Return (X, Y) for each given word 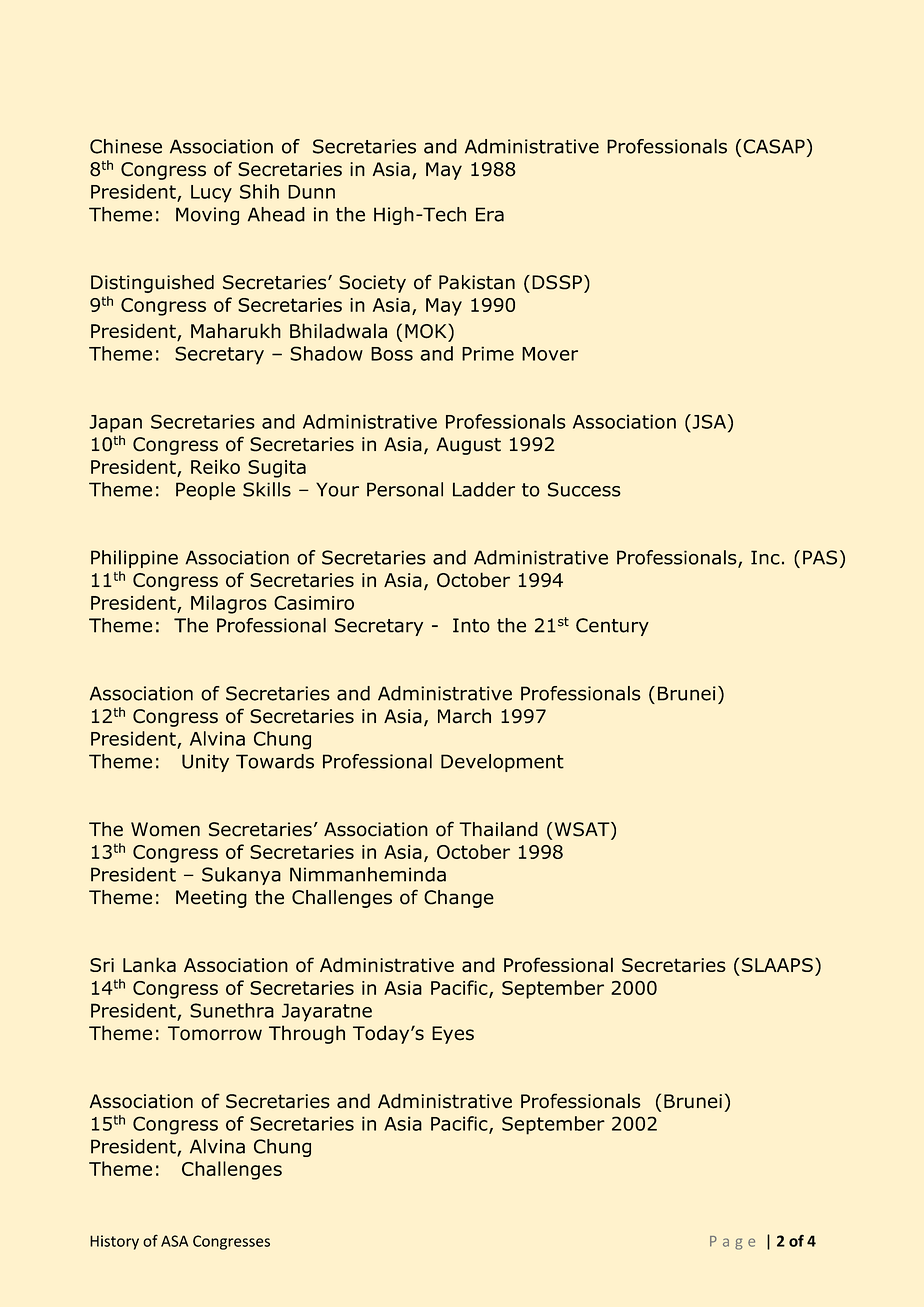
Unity (205, 763)
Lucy (211, 194)
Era (490, 214)
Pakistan (477, 282)
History (114, 1242)
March (464, 716)
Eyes (453, 1035)
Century (612, 627)
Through (307, 1034)
